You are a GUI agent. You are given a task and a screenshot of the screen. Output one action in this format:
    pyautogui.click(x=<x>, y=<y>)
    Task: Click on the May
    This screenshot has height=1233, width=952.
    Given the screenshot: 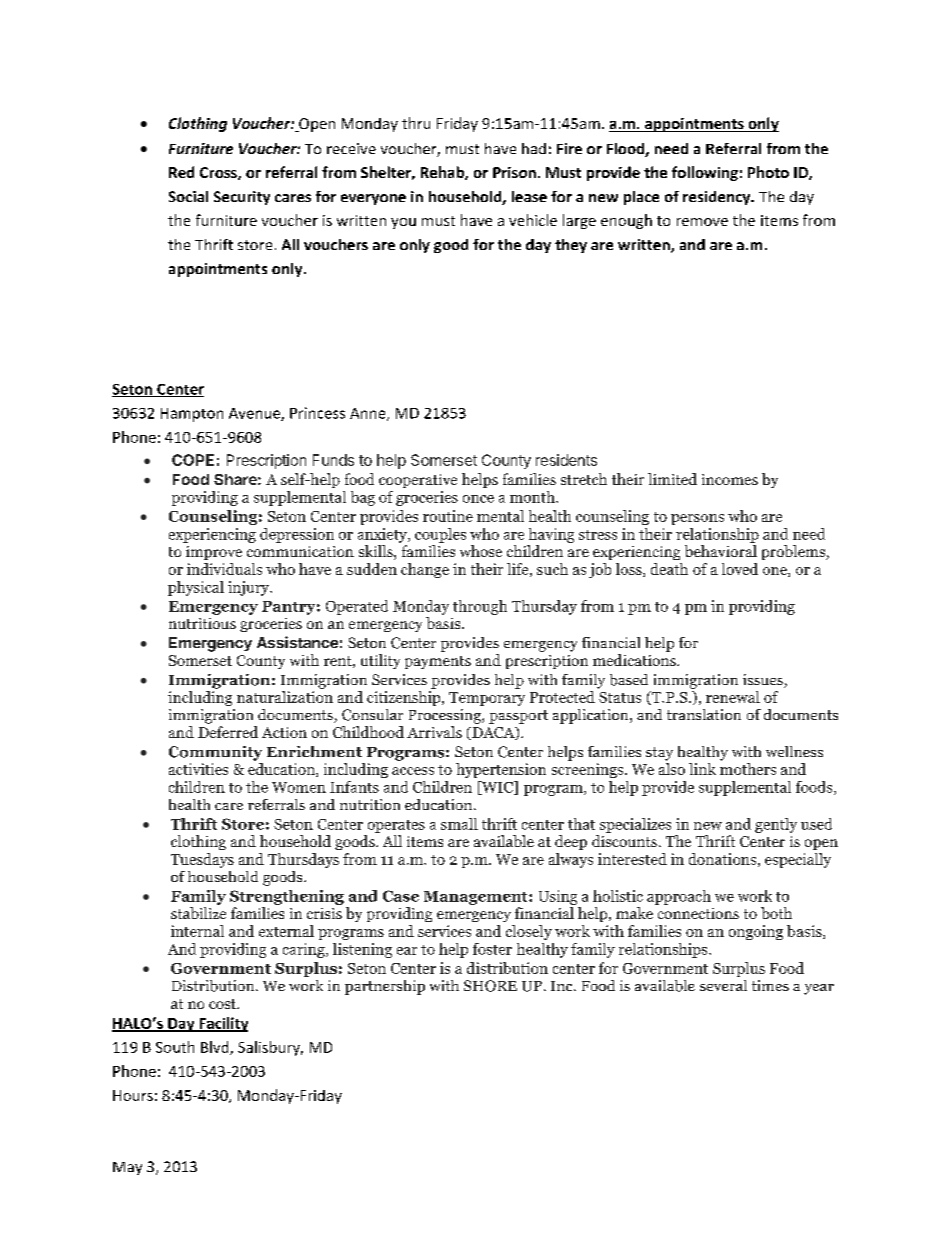 What is the action you would take?
    pyautogui.click(x=127, y=1168)
